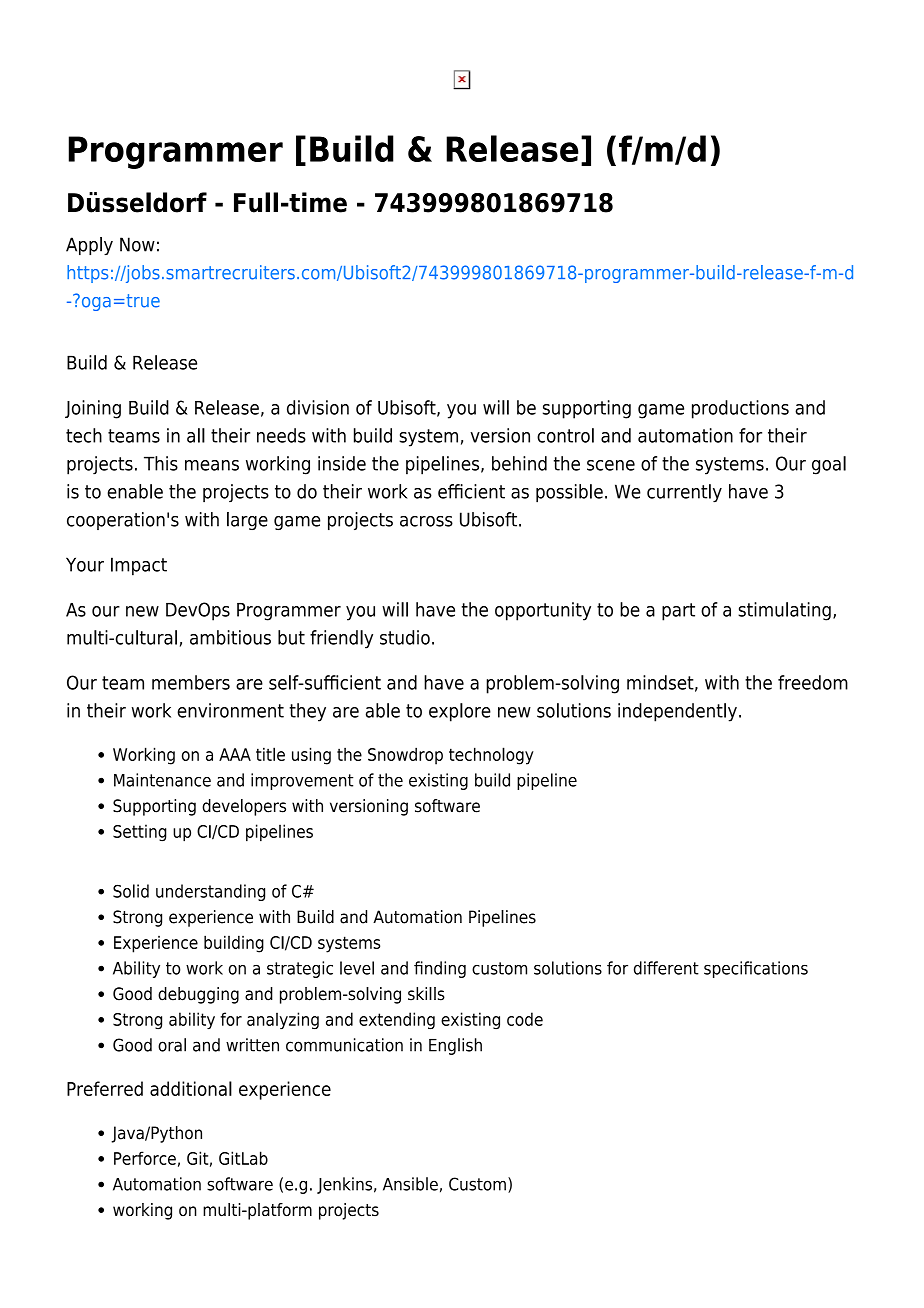 This page has width=924, height=1308. What do you see at coordinates (684, 493) in the page?
I see `currently` at bounding box center [684, 493].
